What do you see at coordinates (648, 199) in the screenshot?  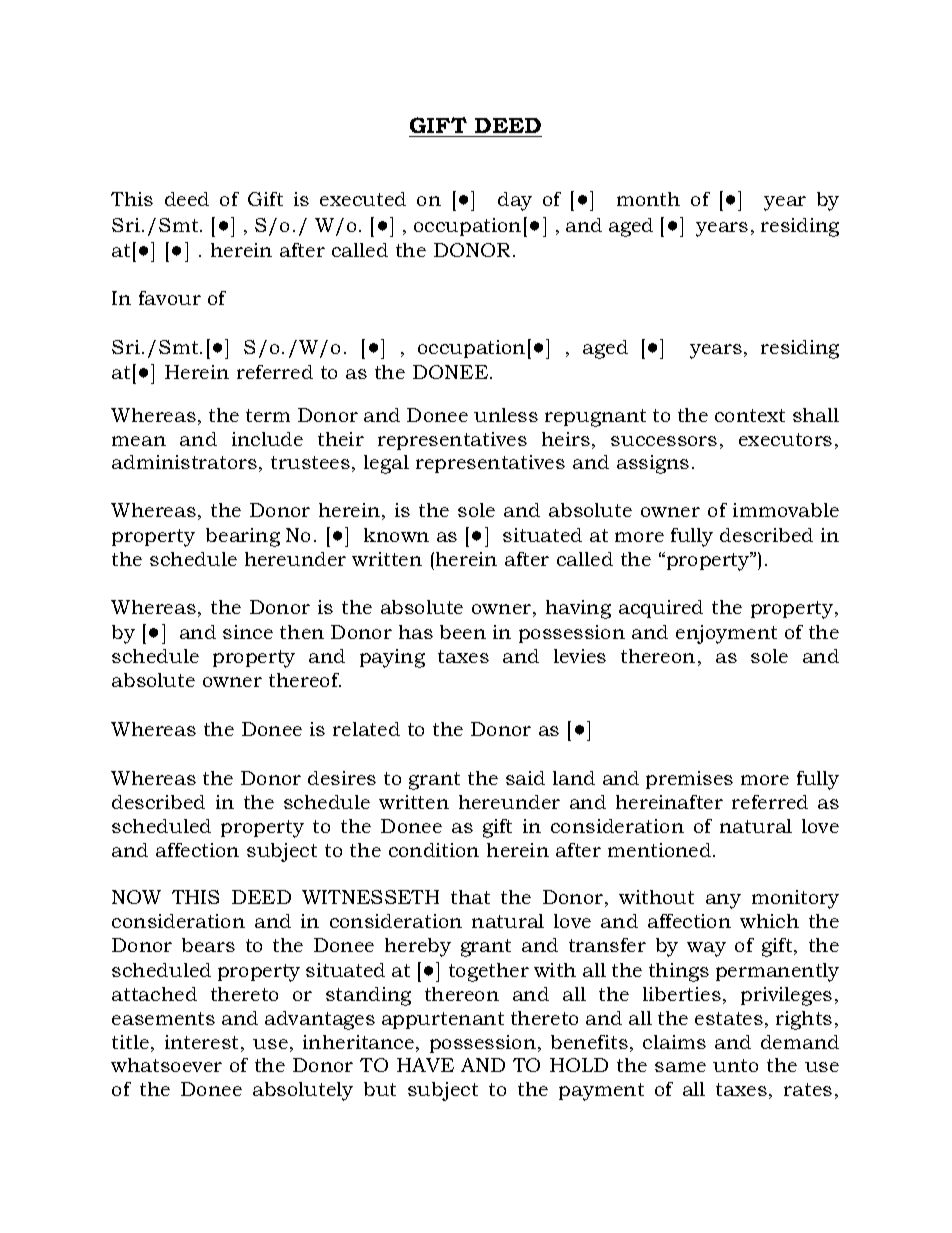 I see `month` at bounding box center [648, 199].
